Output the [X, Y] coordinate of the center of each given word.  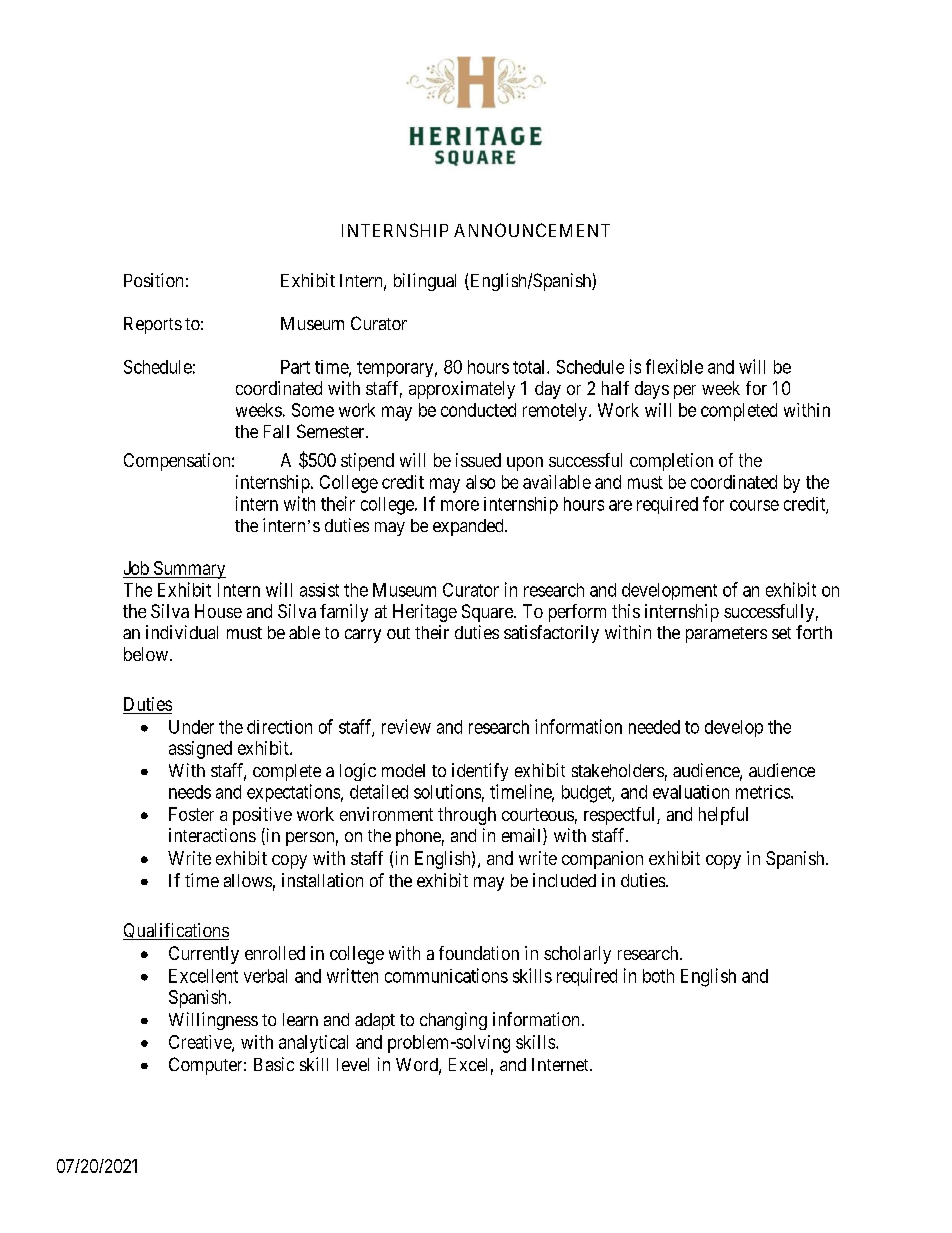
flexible [674, 366]
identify [480, 772]
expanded [469, 527]
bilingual [425, 282]
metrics [763, 792]
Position [153, 280]
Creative [201, 1043]
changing [453, 1021]
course [754, 505]
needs [190, 792]
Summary [188, 570]
